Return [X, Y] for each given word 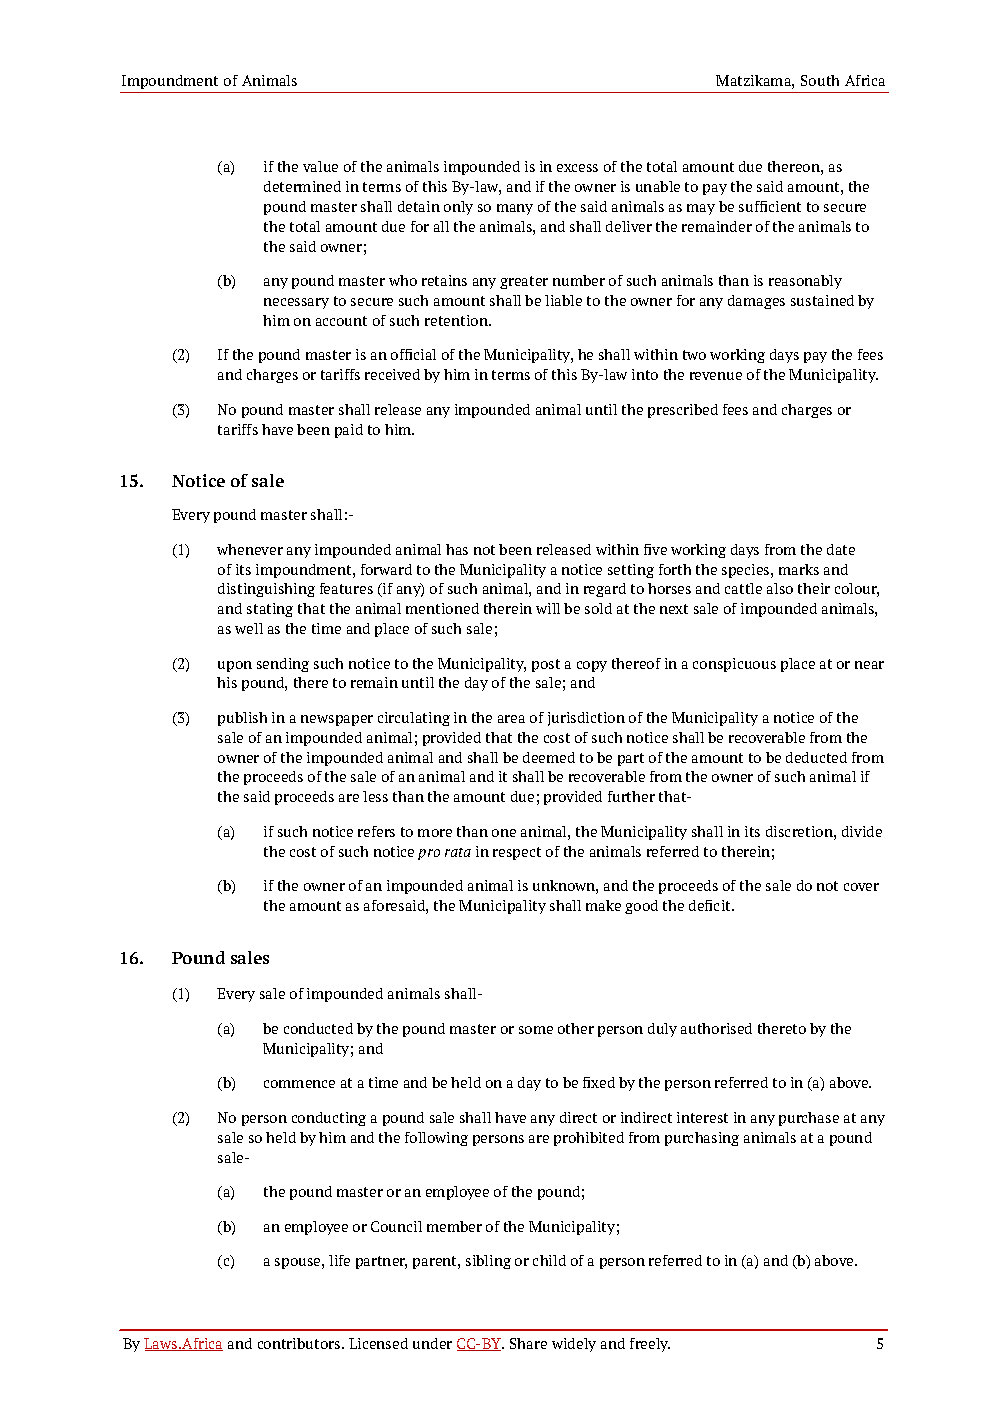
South [820, 80]
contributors [300, 1343]
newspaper [337, 720]
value [320, 166]
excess [577, 168]
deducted [816, 757]
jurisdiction [586, 719]
